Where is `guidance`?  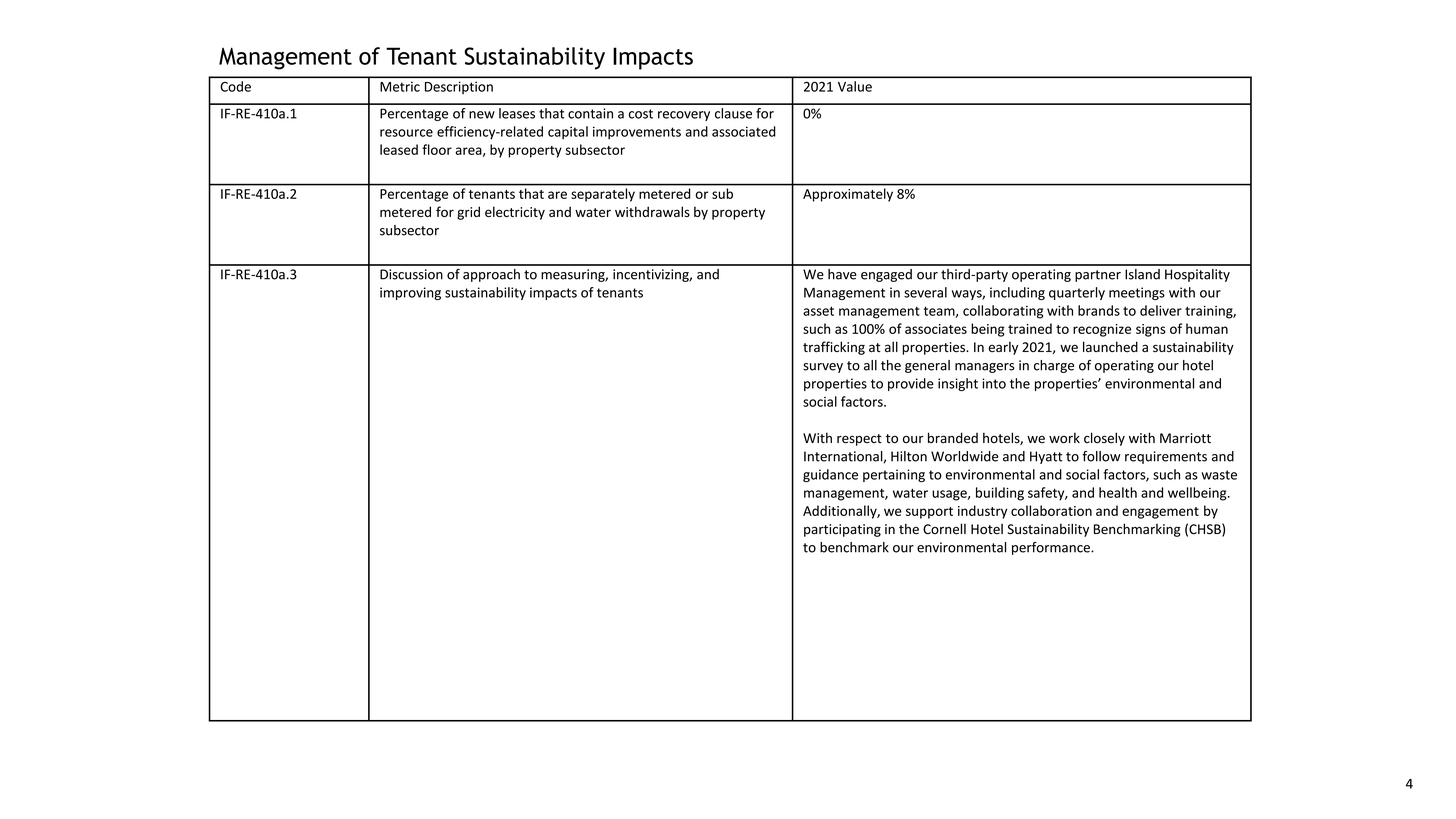
guidance is located at coordinates (830, 475).
